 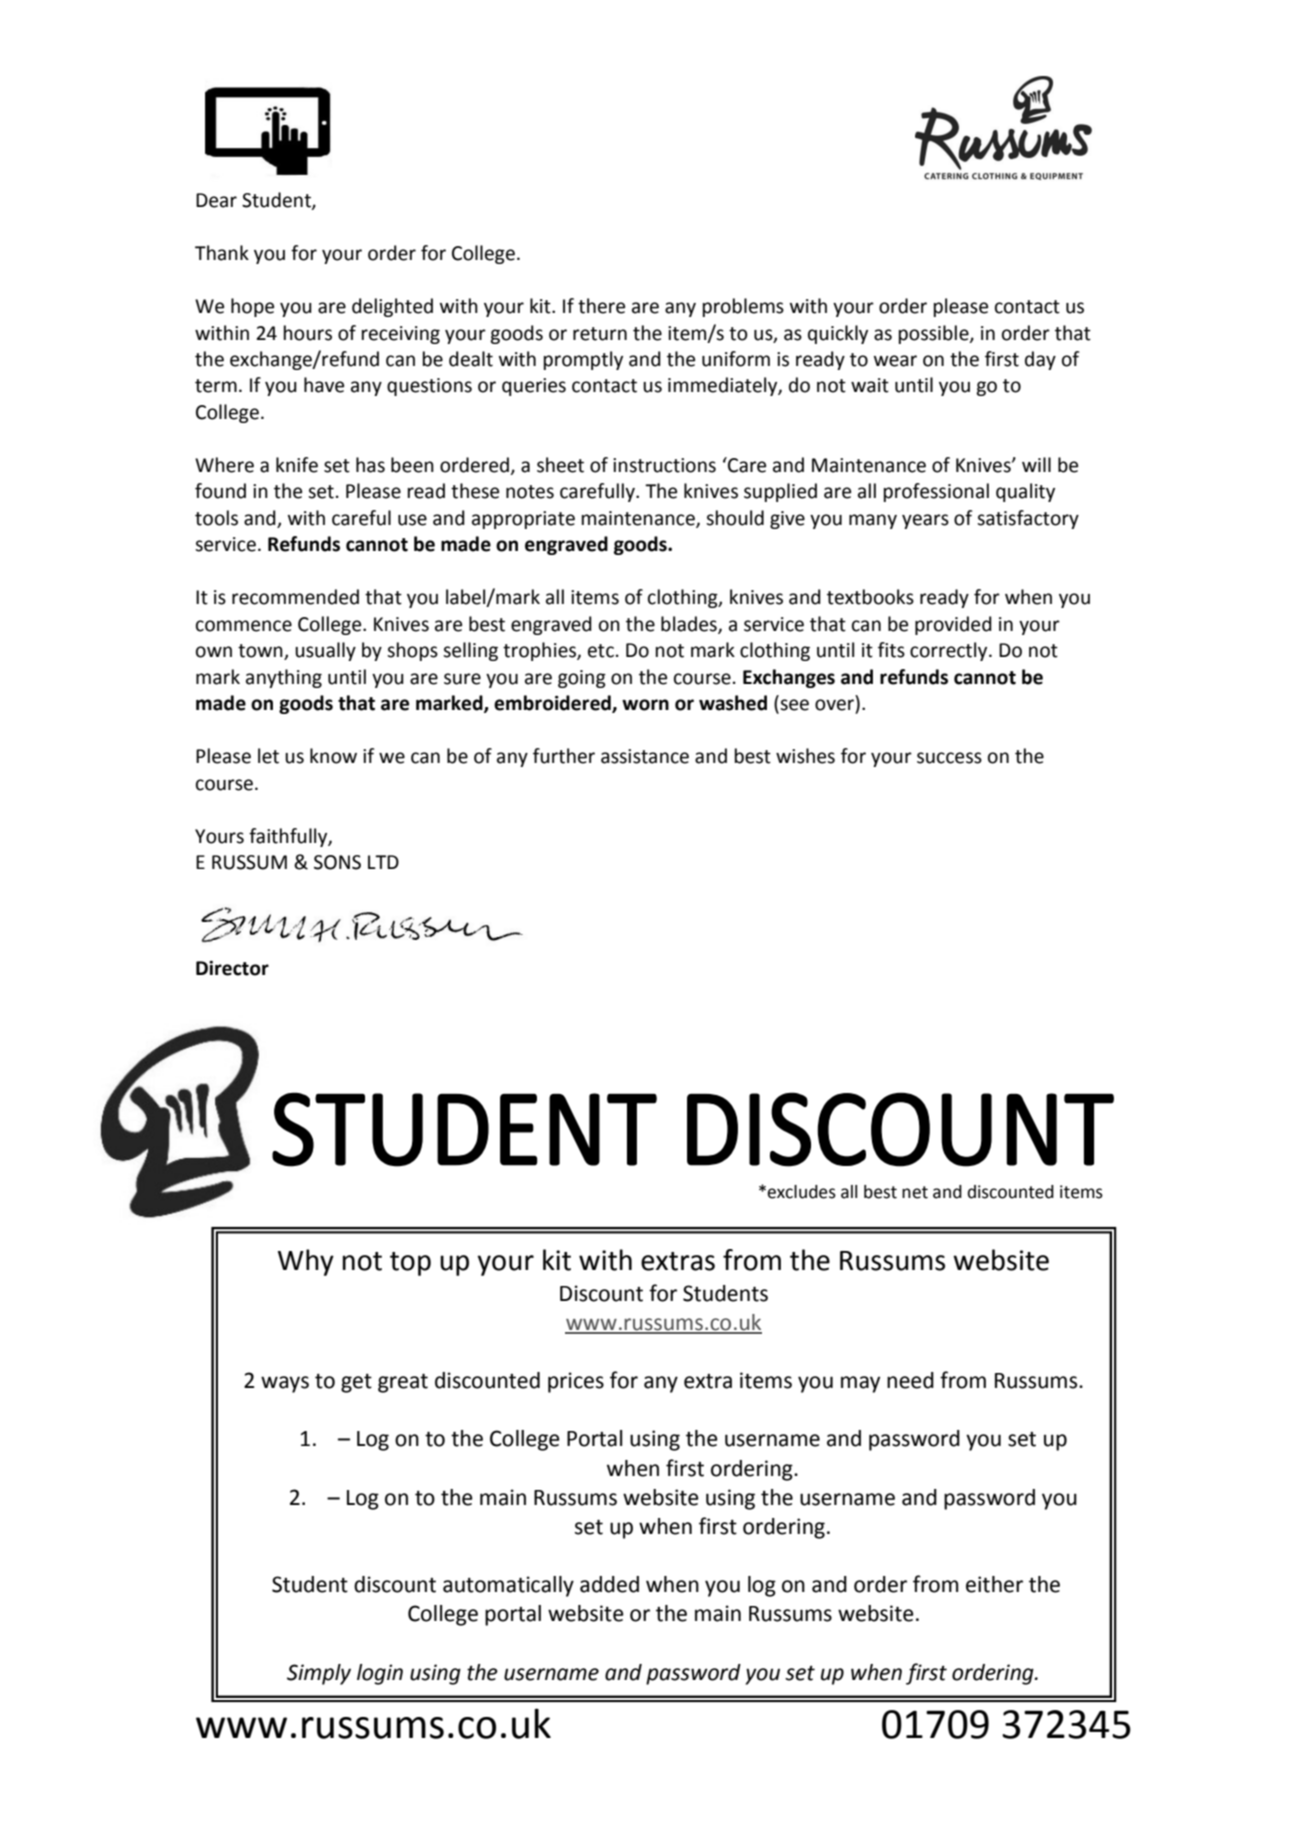 I want to click on success, so click(x=949, y=758).
